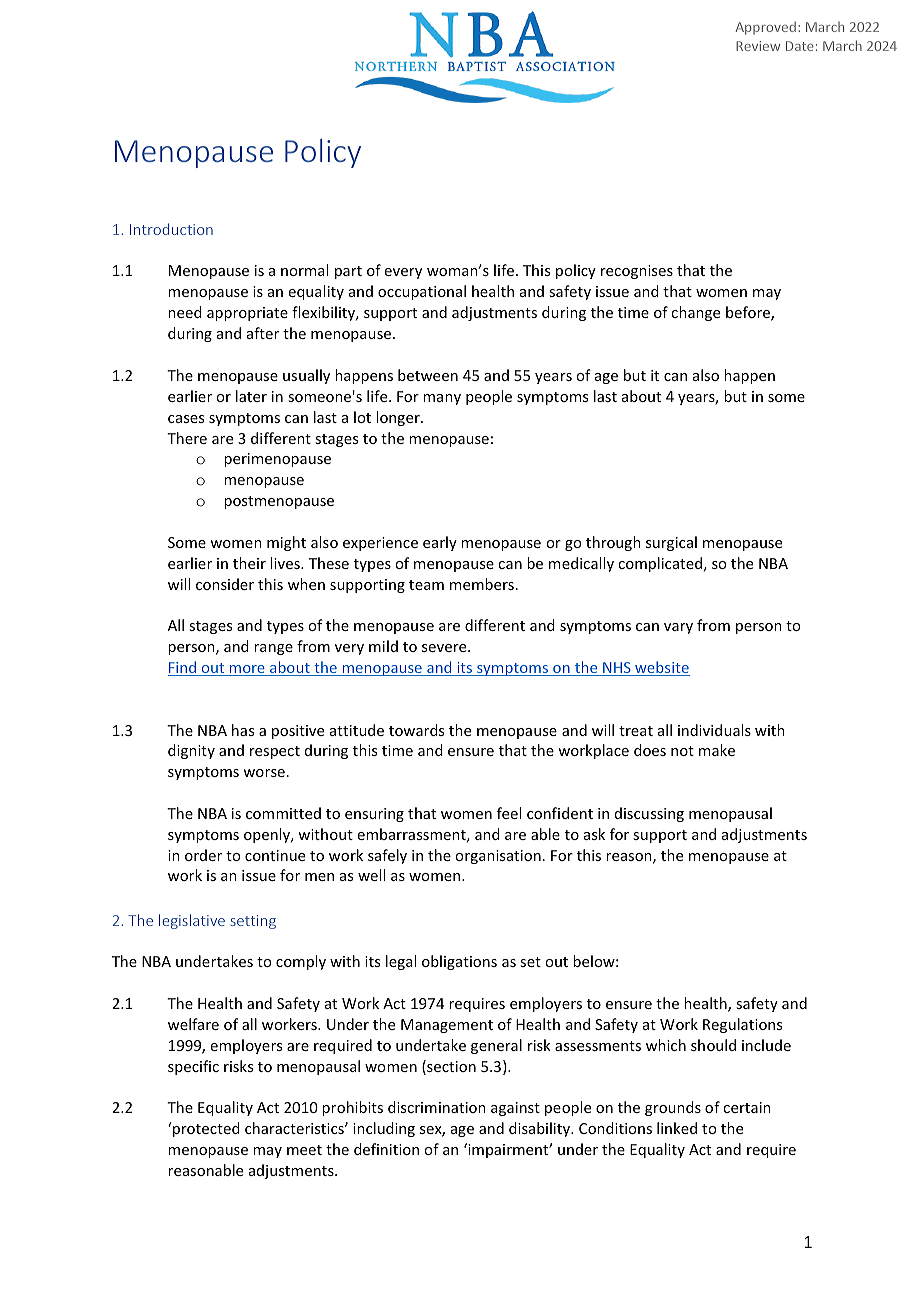 The image size is (924, 1308). I want to click on Review, so click(758, 46).
